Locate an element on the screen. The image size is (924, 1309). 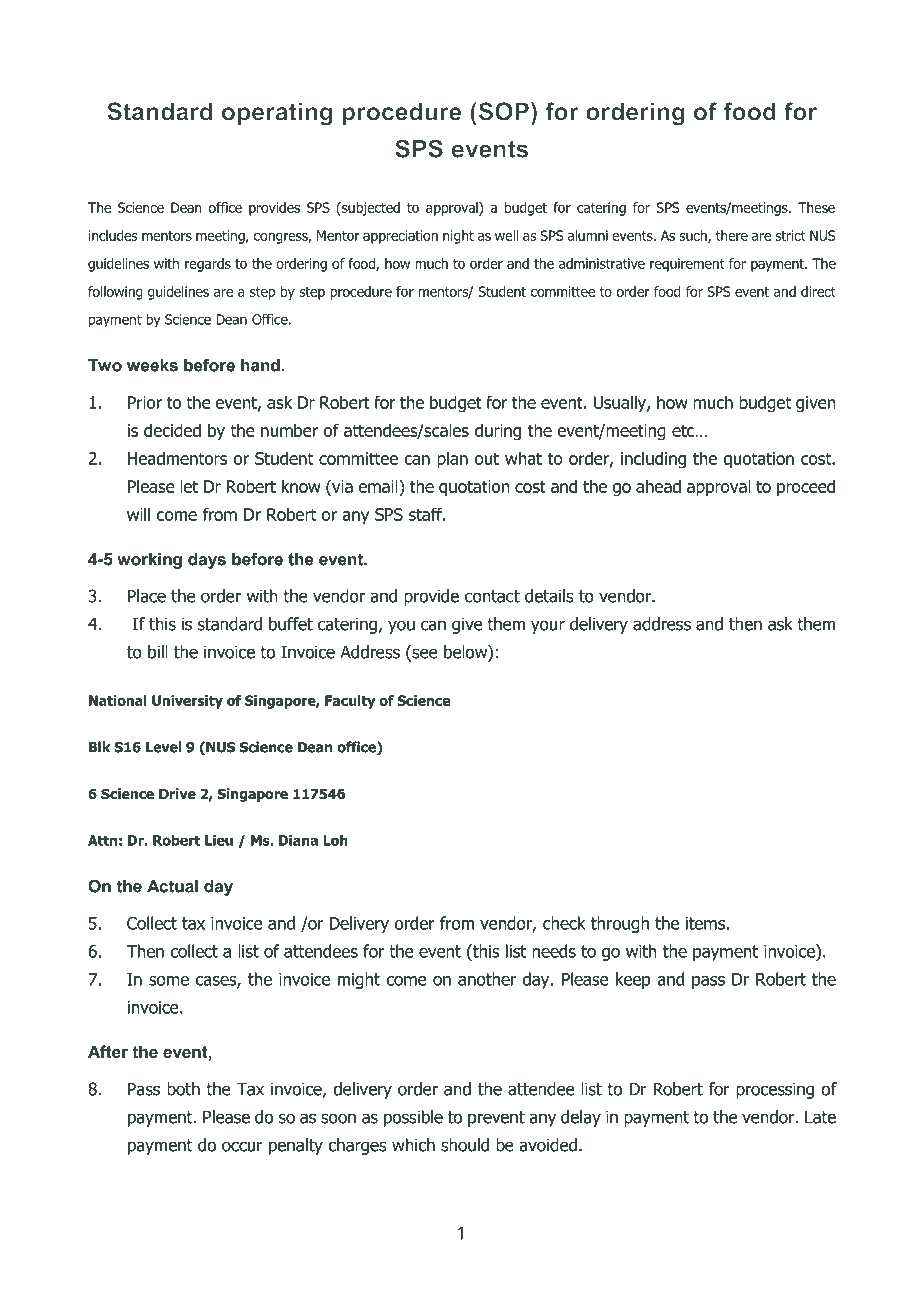
These is located at coordinates (816, 207).
